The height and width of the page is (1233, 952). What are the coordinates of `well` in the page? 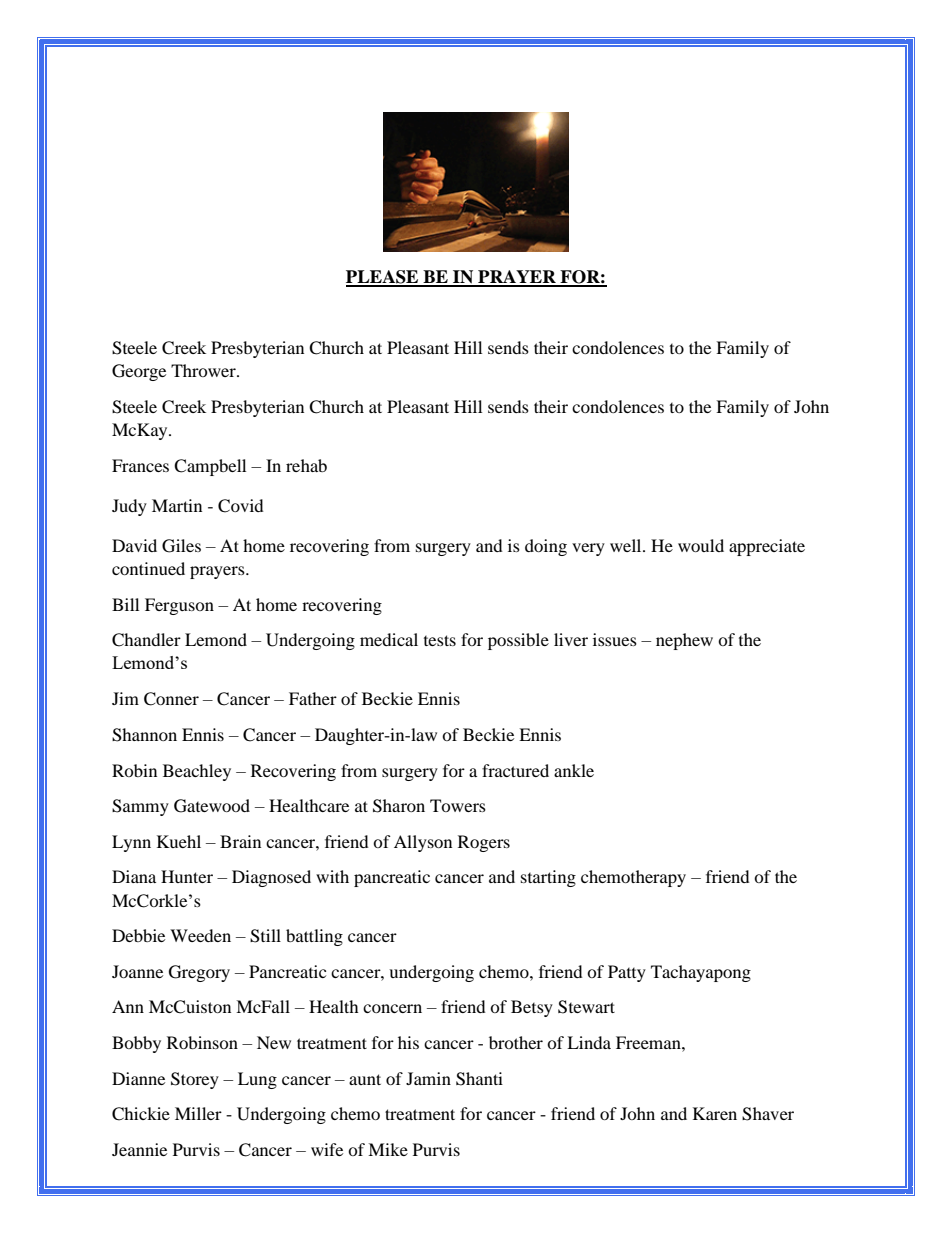 It's located at (627, 545).
